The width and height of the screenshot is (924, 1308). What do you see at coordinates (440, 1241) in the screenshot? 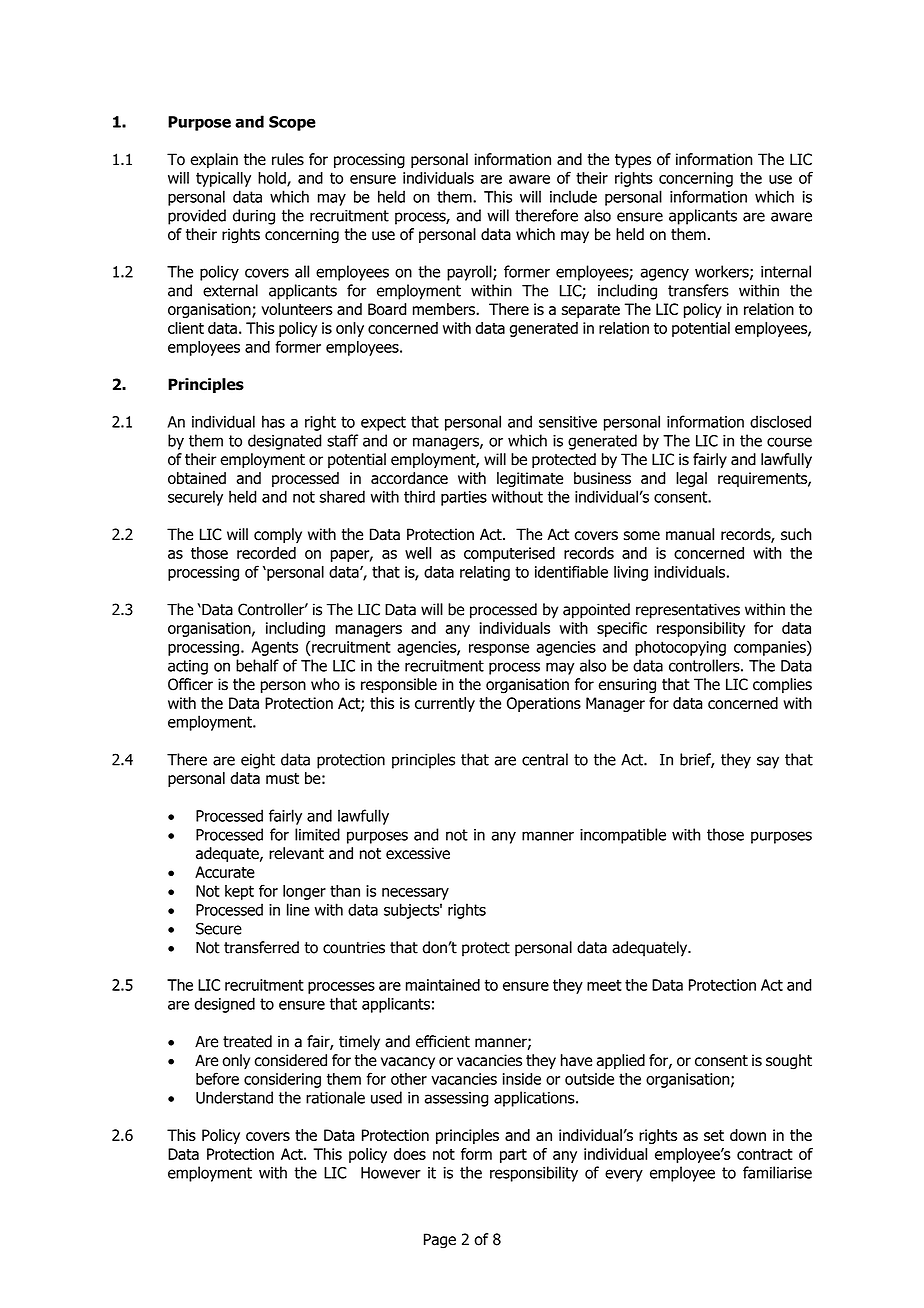
I see `Page` at bounding box center [440, 1241].
